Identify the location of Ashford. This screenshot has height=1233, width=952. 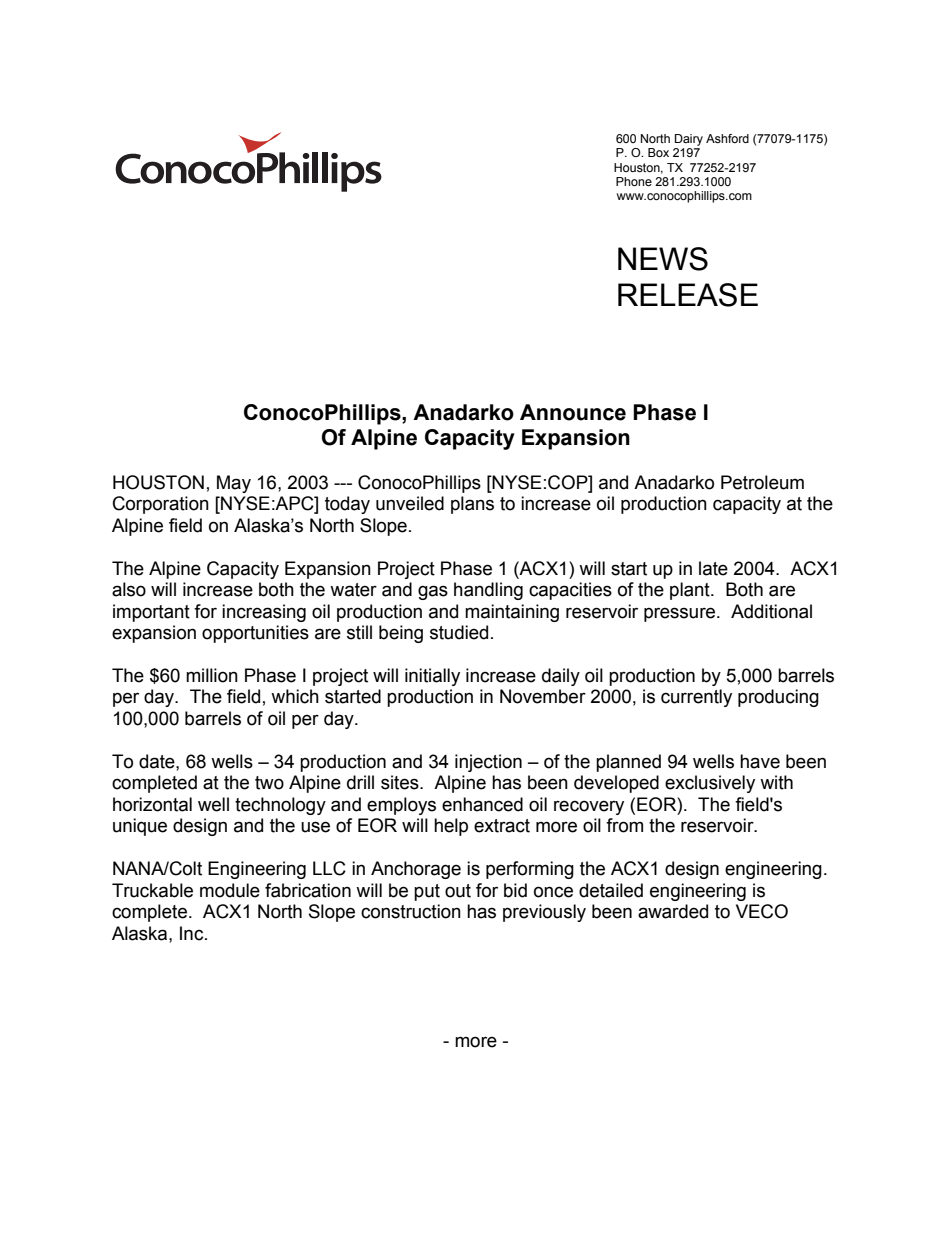
(727, 138).
